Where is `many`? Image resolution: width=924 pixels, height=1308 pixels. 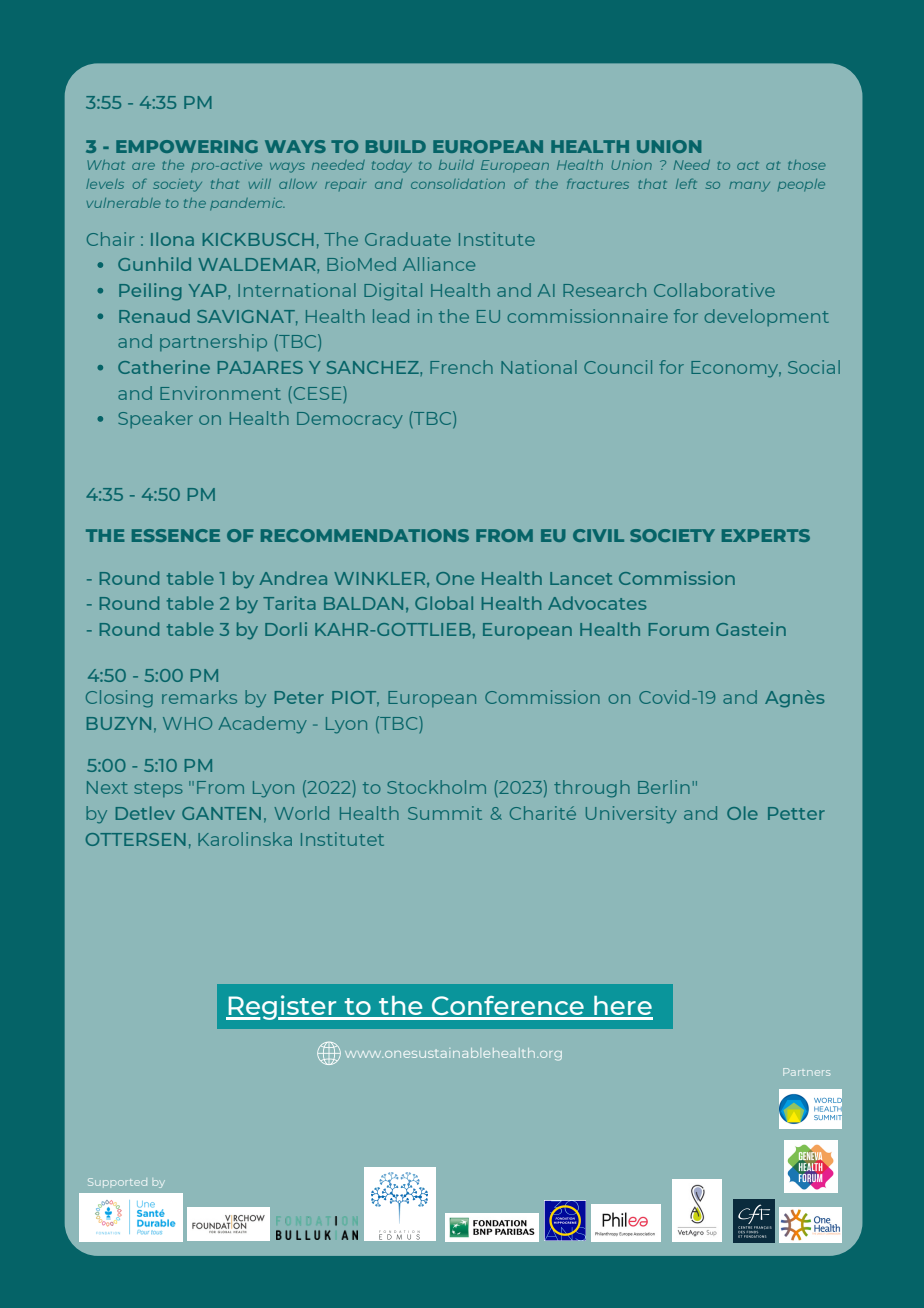 many is located at coordinates (749, 187).
